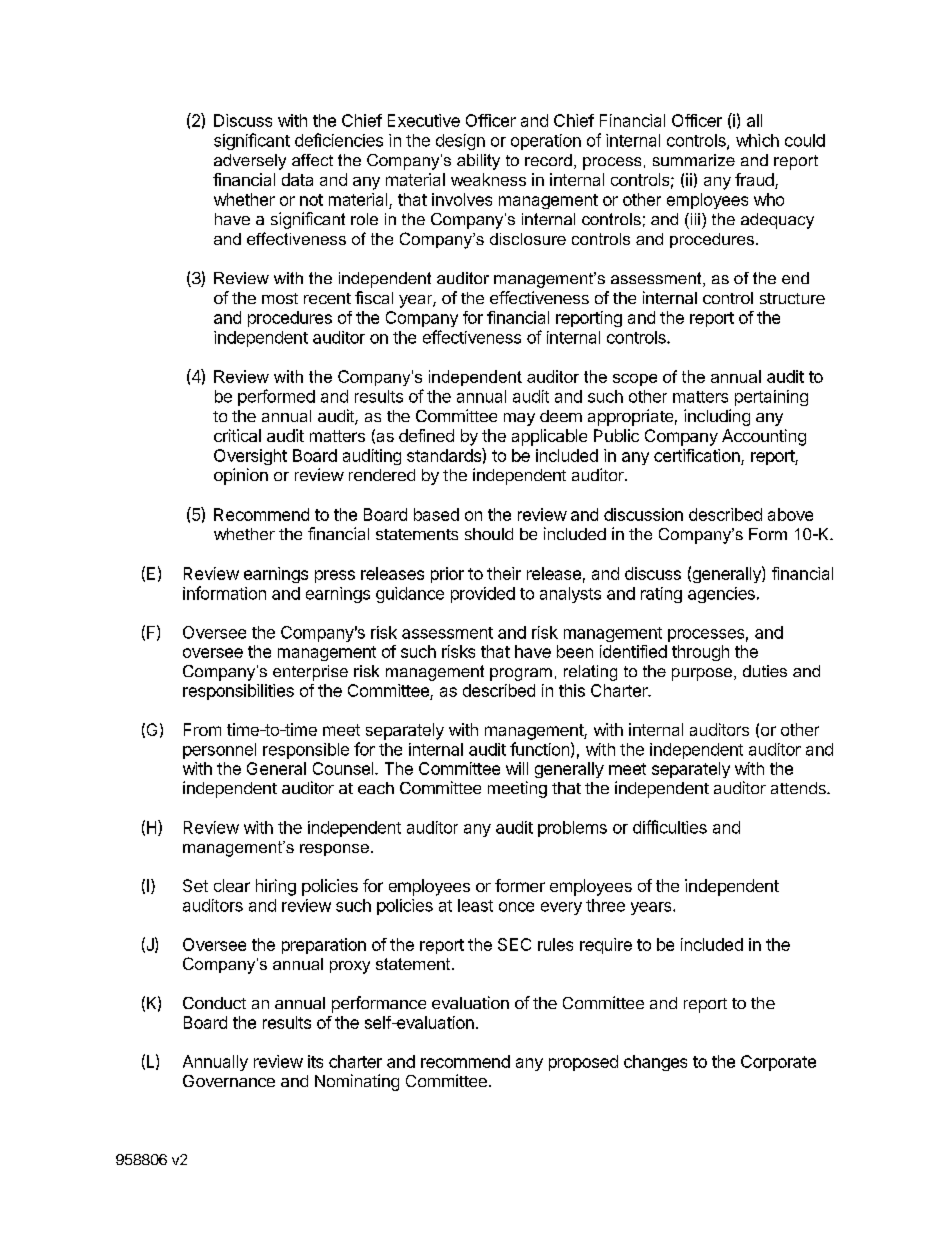 The width and height of the screenshot is (952, 1233). Describe the element at coordinates (757, 140) in the screenshot. I see `which` at that location.
